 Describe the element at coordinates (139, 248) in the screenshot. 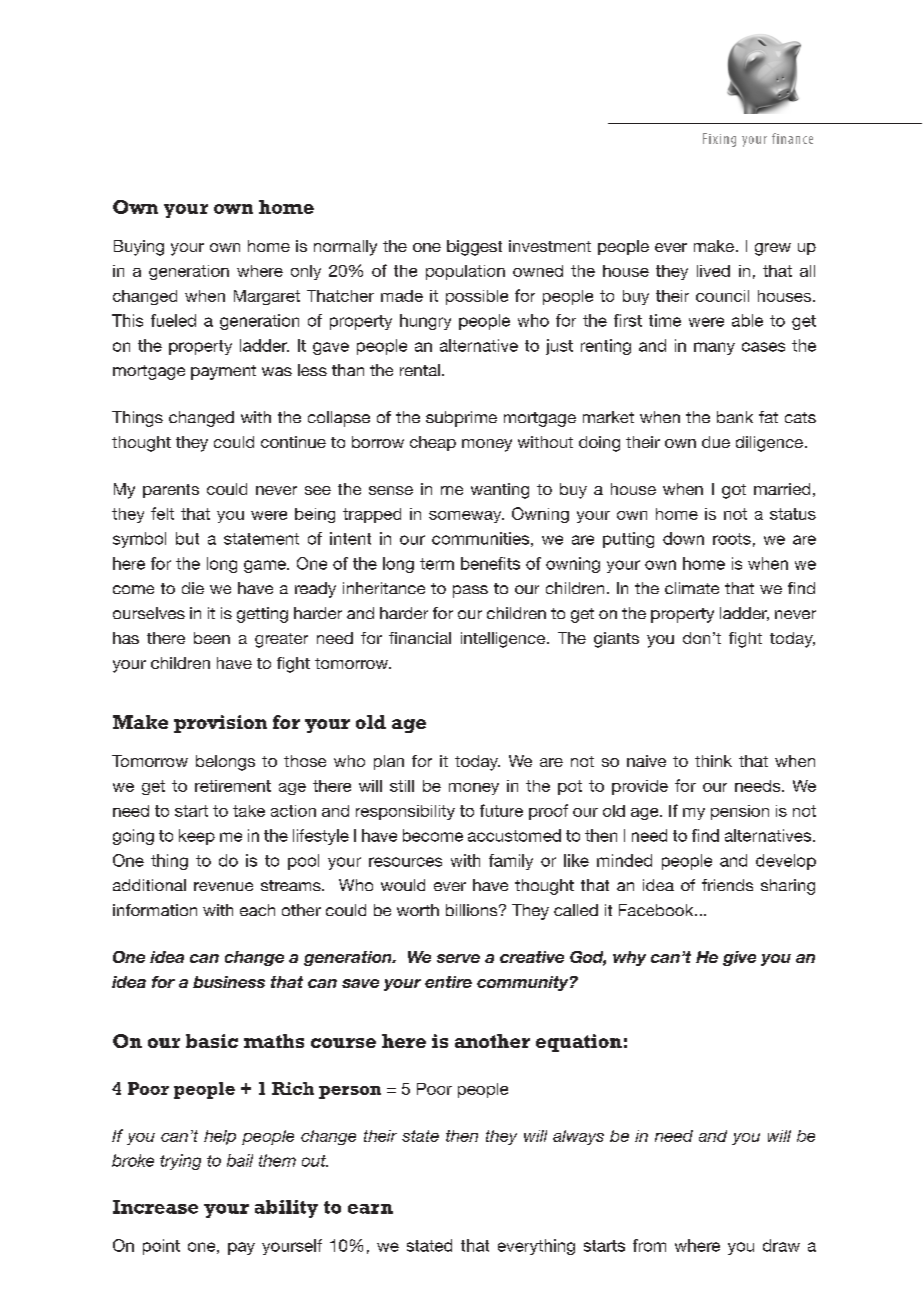

I see `Buying` at that location.
